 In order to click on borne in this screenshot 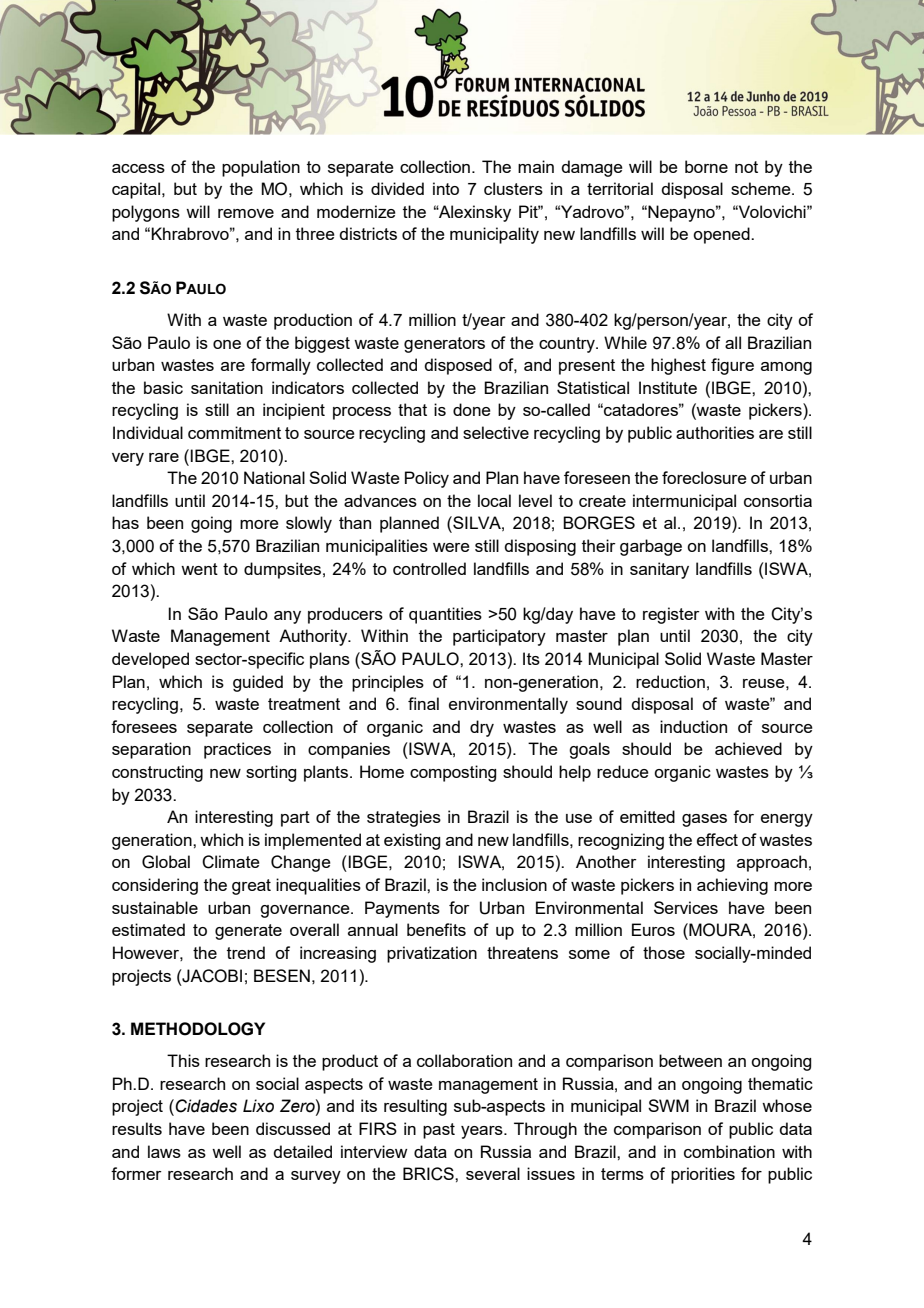, I will do `click(706, 166)`.
